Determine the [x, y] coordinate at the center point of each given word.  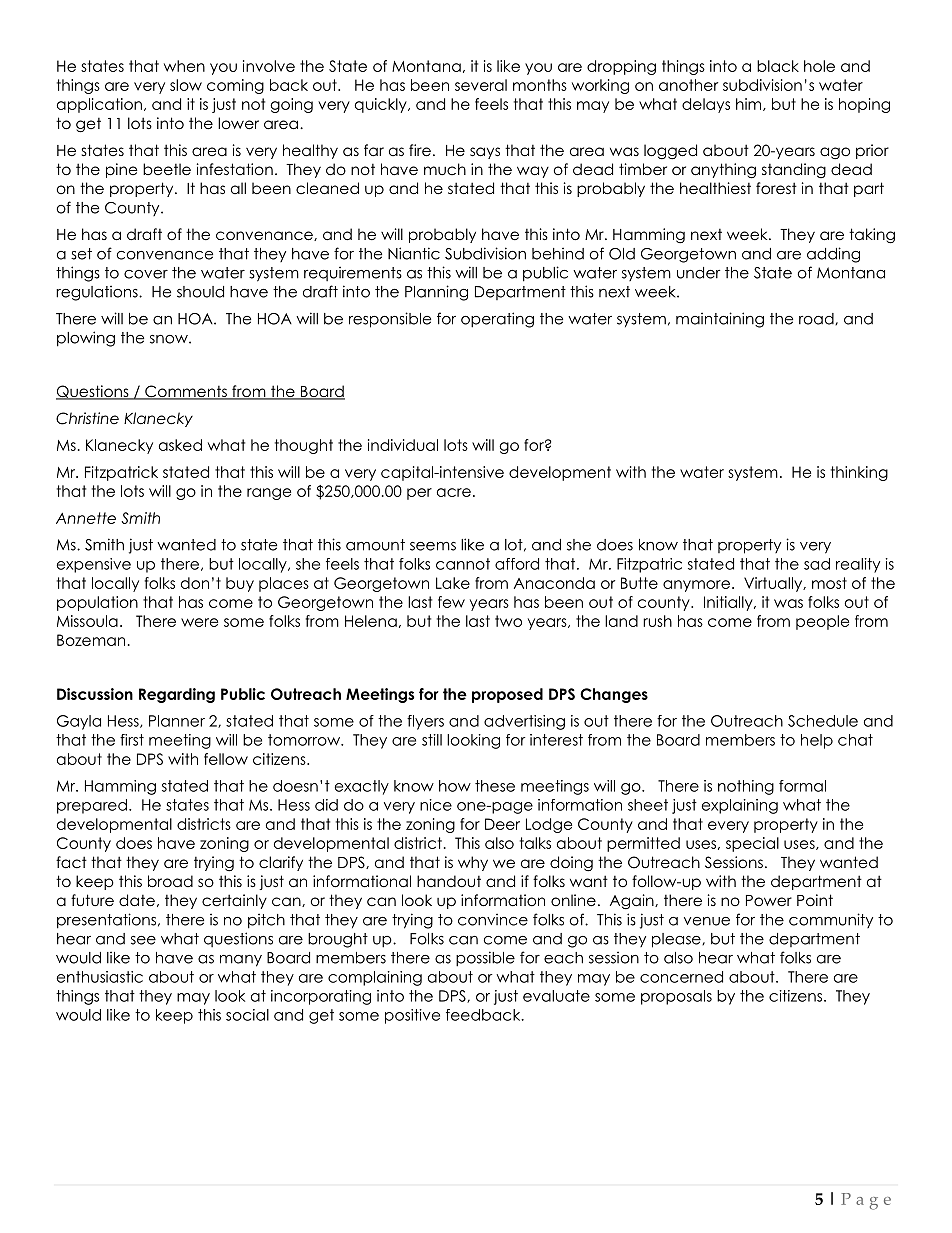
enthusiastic [100, 977]
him [750, 104]
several [481, 85]
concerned [681, 977]
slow [186, 85]
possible [485, 959]
